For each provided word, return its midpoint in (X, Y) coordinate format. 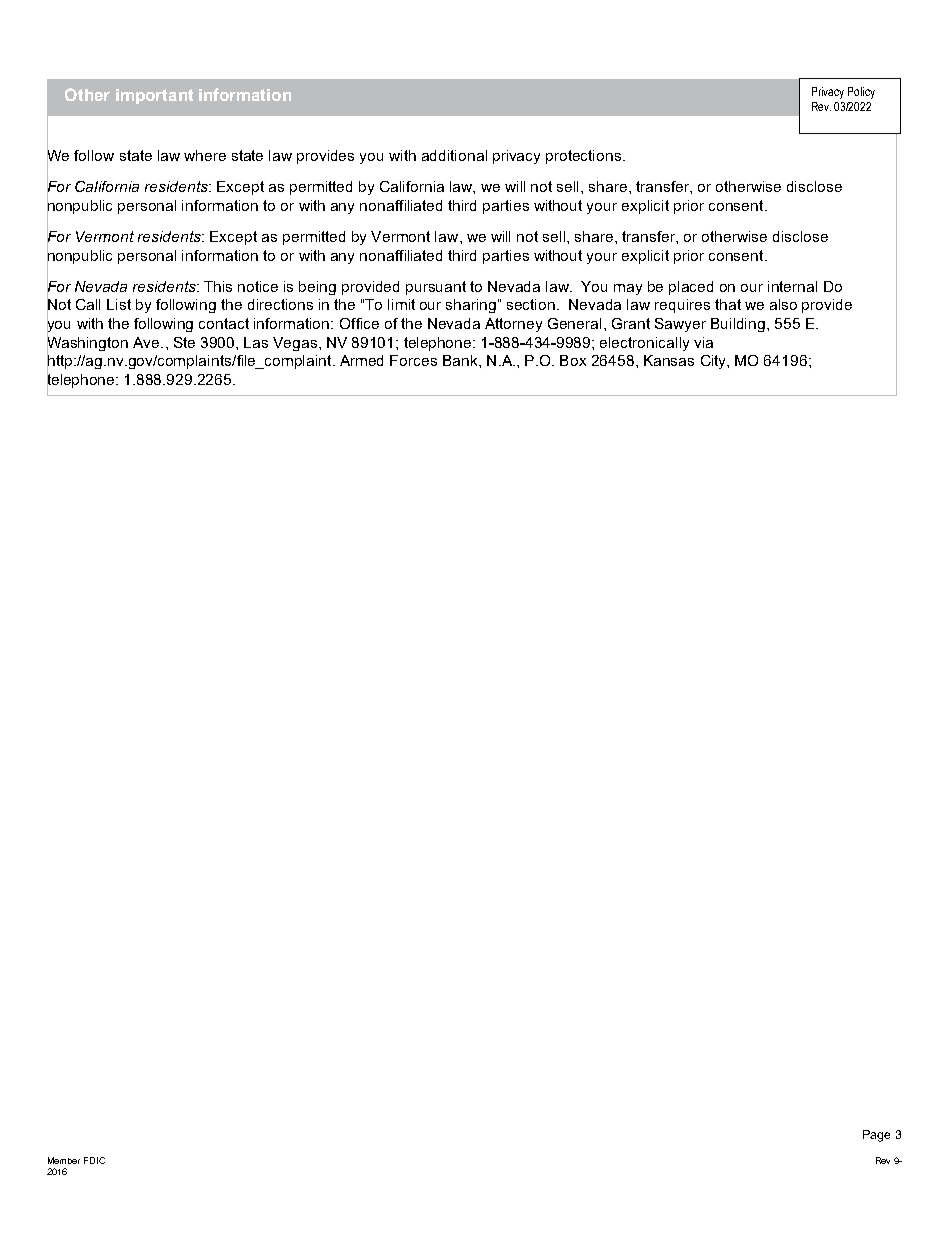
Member (64, 1160)
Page (876, 1136)
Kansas (669, 360)
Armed (361, 360)
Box (573, 360)
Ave (147, 342)
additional (454, 155)
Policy (861, 93)
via (703, 342)
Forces (413, 360)
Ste (184, 342)
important (154, 96)
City (715, 362)
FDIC (94, 1160)
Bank (461, 360)
